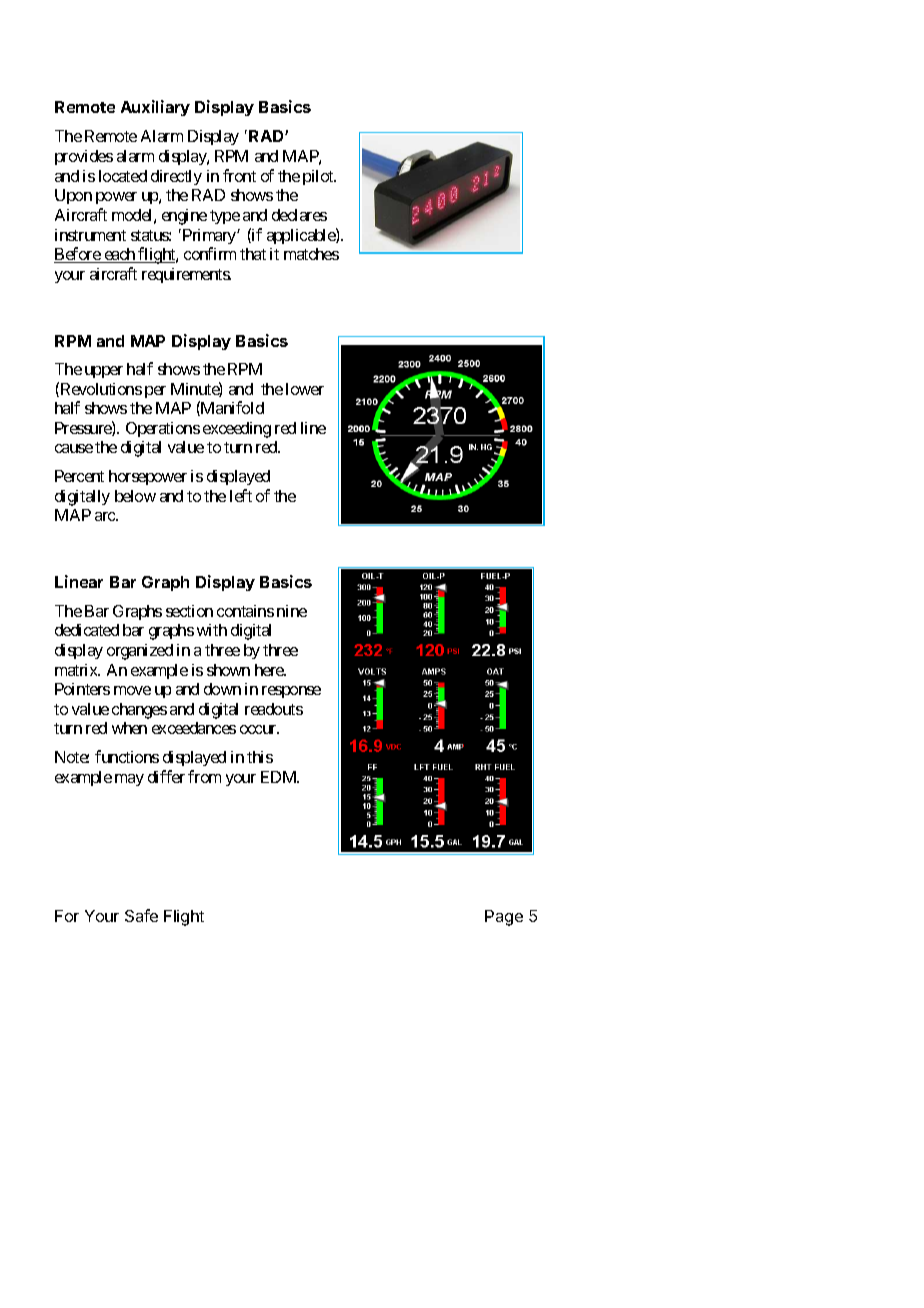 This image has height=1308, width=924. What do you see at coordinates (299, 215) in the image?
I see `declares` at bounding box center [299, 215].
